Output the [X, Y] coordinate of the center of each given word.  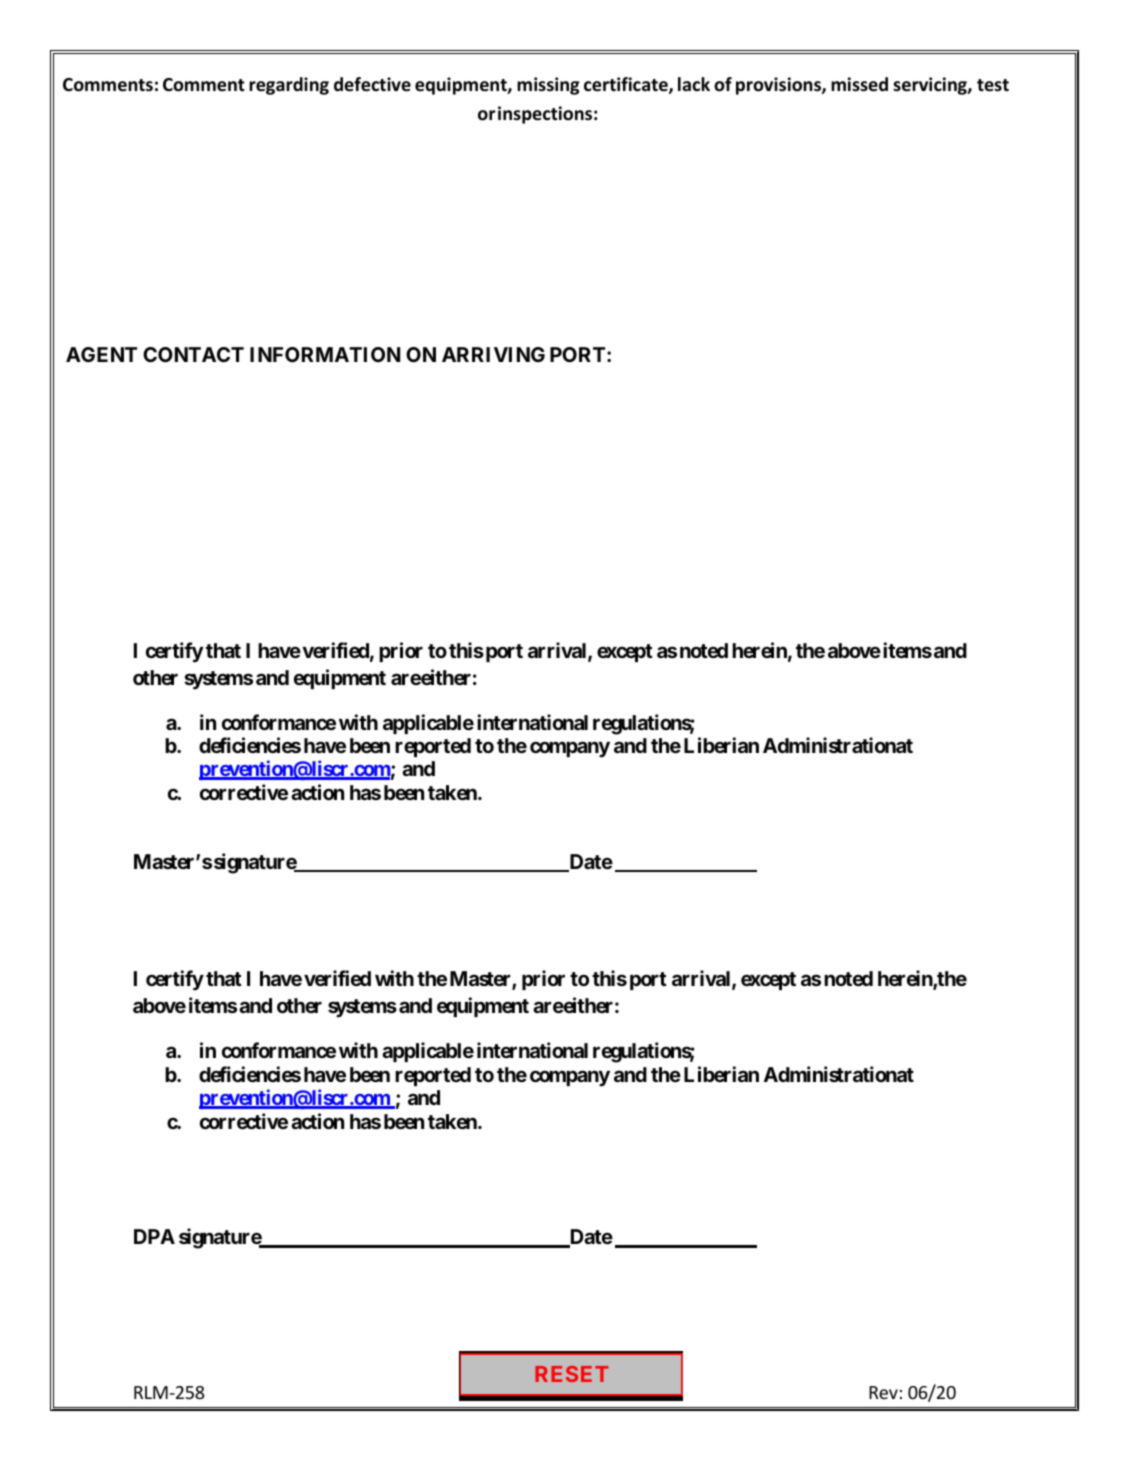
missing [548, 86]
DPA [154, 1236]
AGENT [101, 354]
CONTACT [193, 354]
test [993, 85]
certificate [627, 85]
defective [372, 84]
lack [694, 84]
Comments [108, 85]
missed [859, 84]
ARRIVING [493, 354]
